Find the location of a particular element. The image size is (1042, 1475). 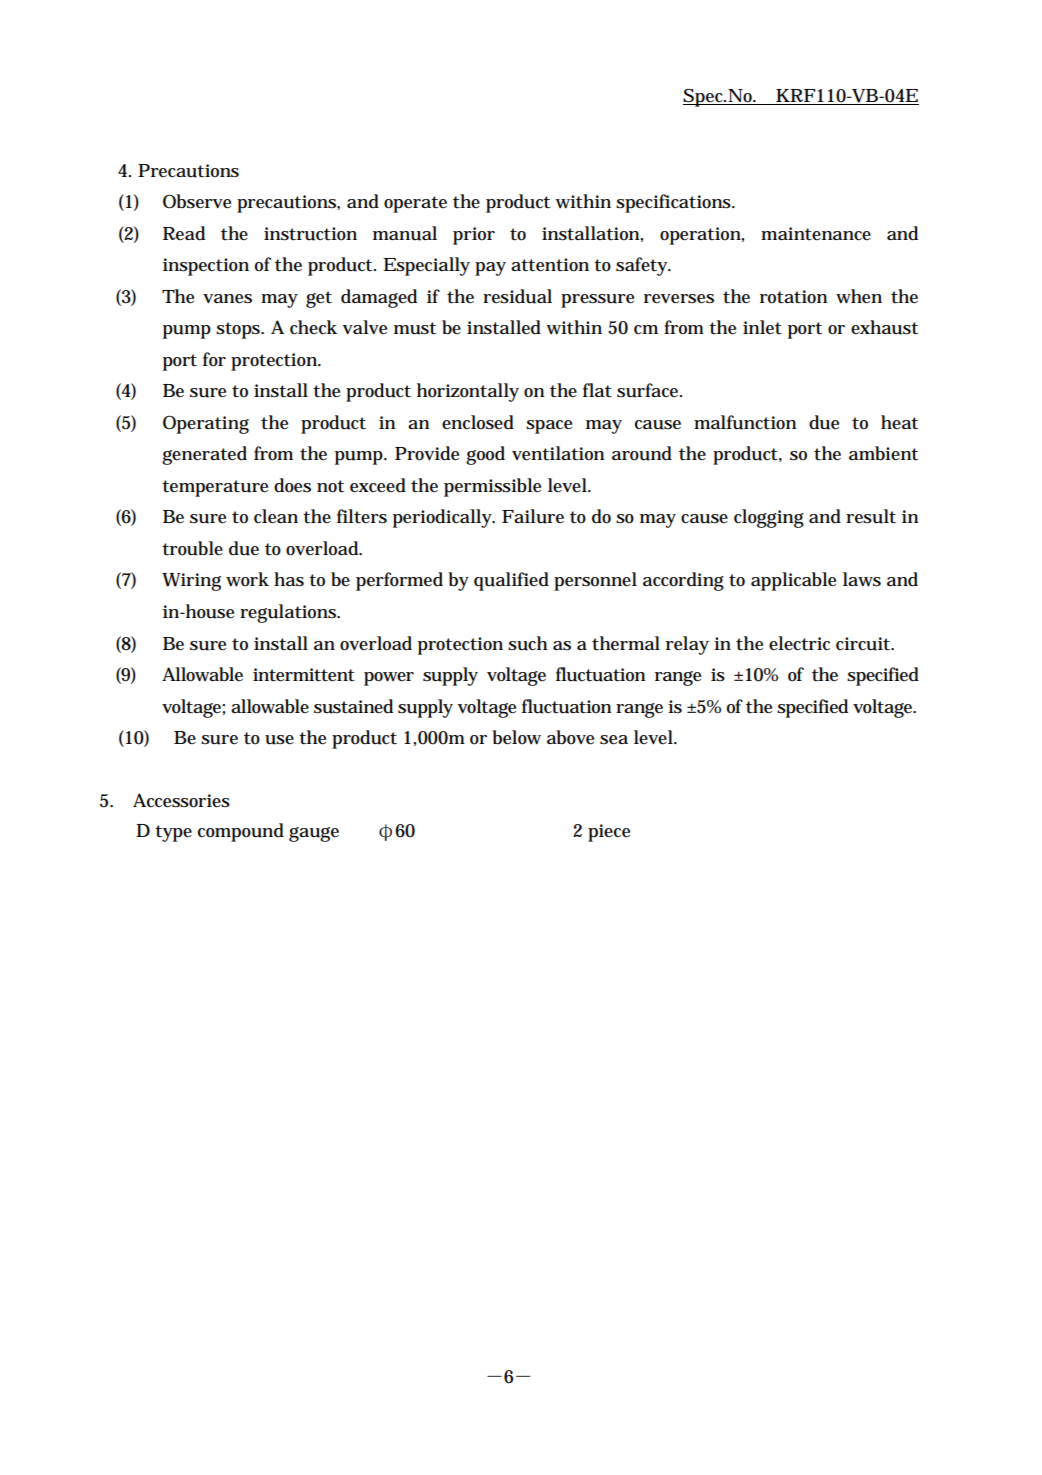

prior is located at coordinates (474, 236).
